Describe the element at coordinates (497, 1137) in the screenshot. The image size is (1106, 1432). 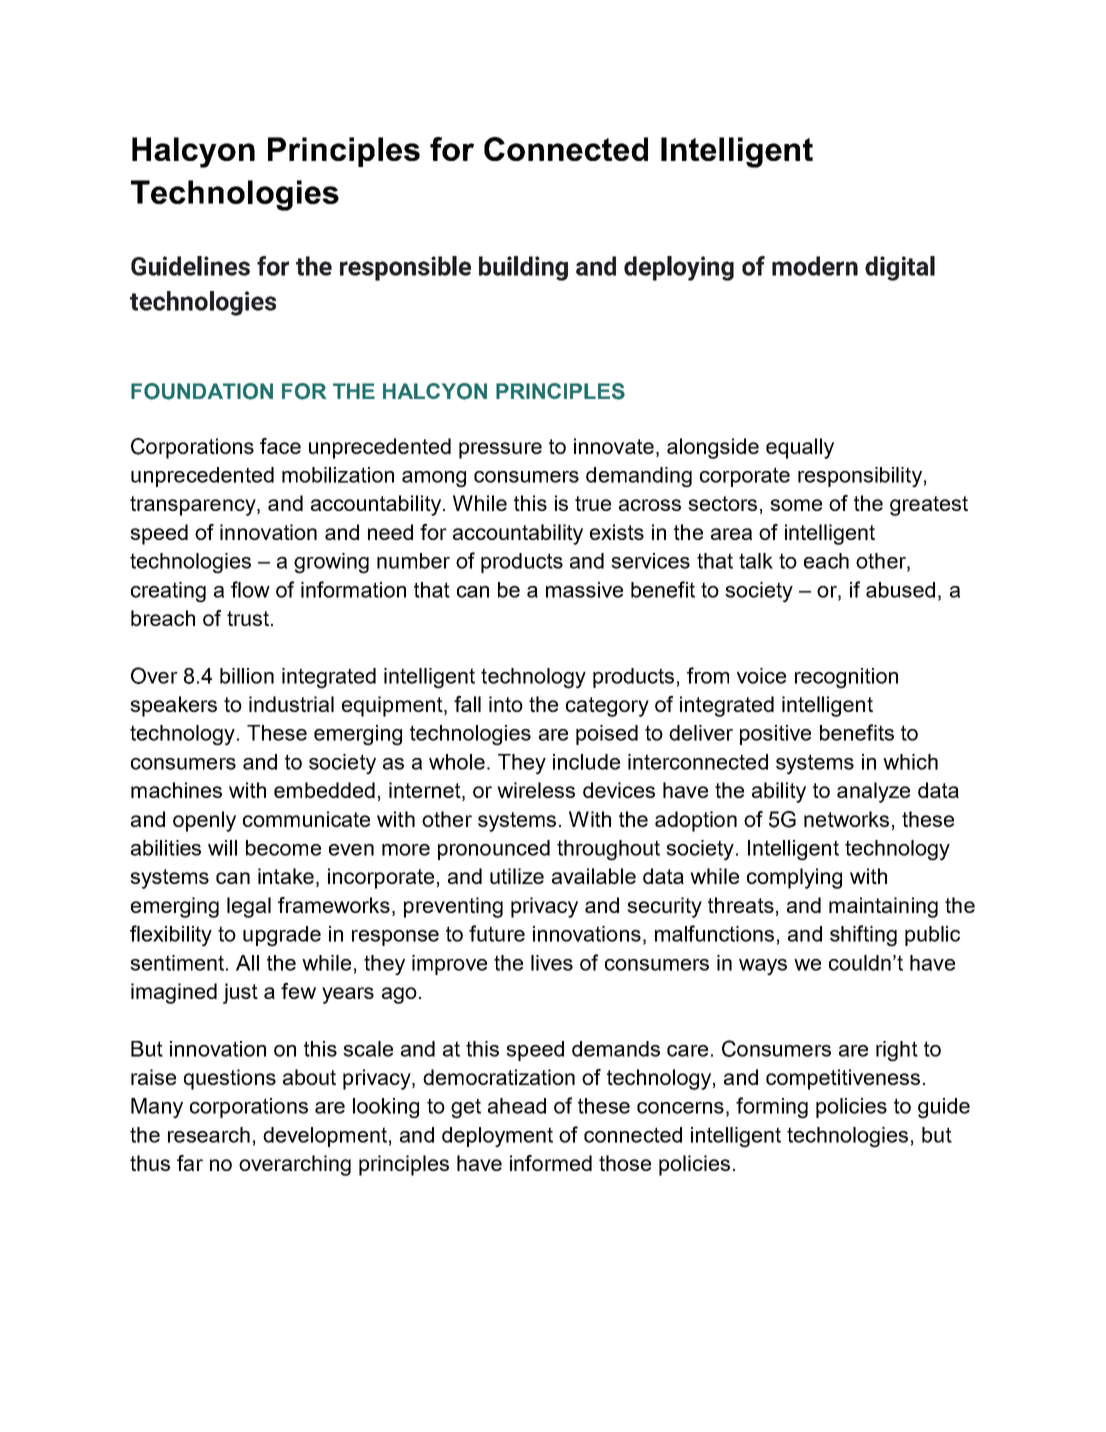
I see `deployment` at that location.
